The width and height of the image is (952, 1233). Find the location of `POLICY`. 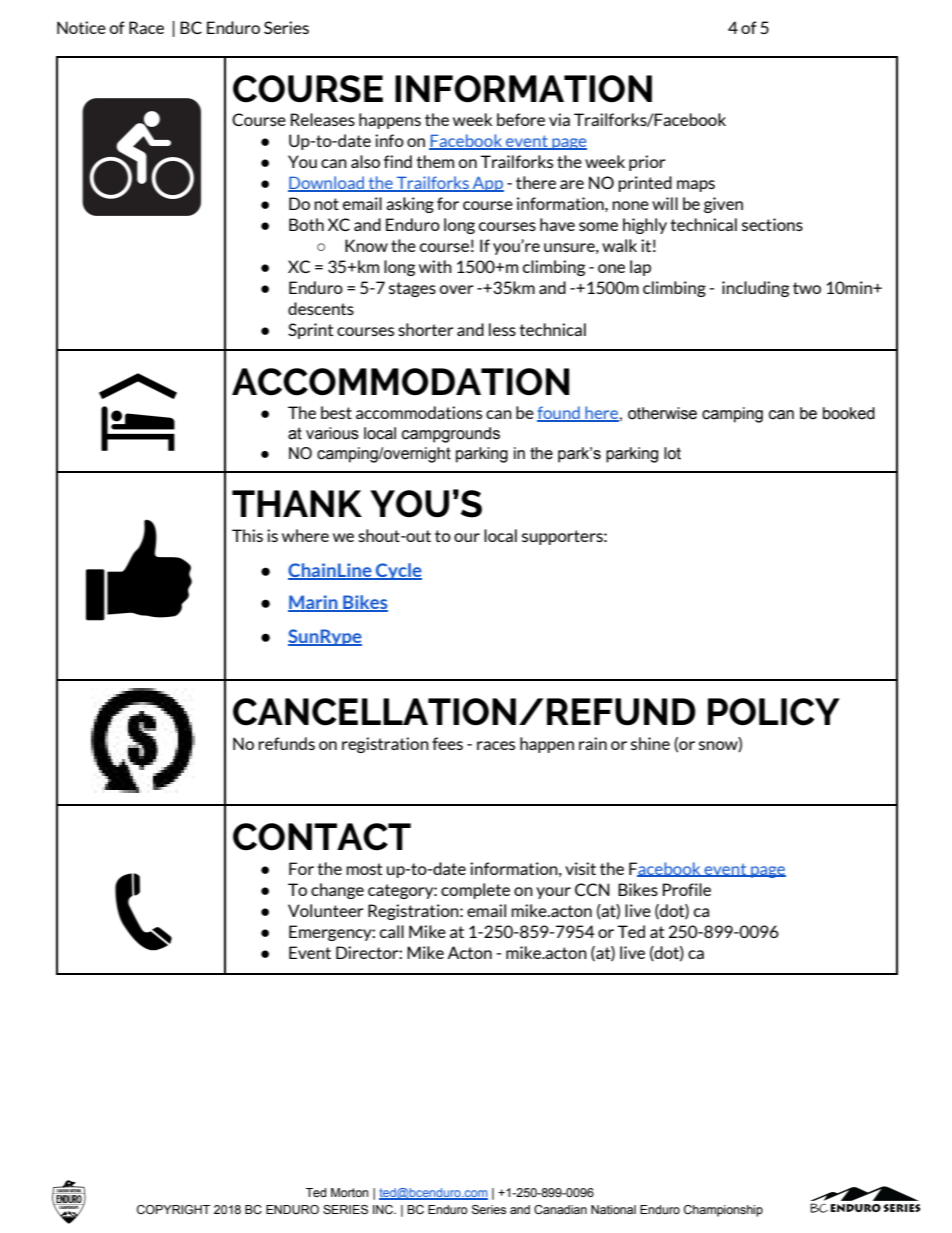

POLICY is located at coordinates (774, 712).
